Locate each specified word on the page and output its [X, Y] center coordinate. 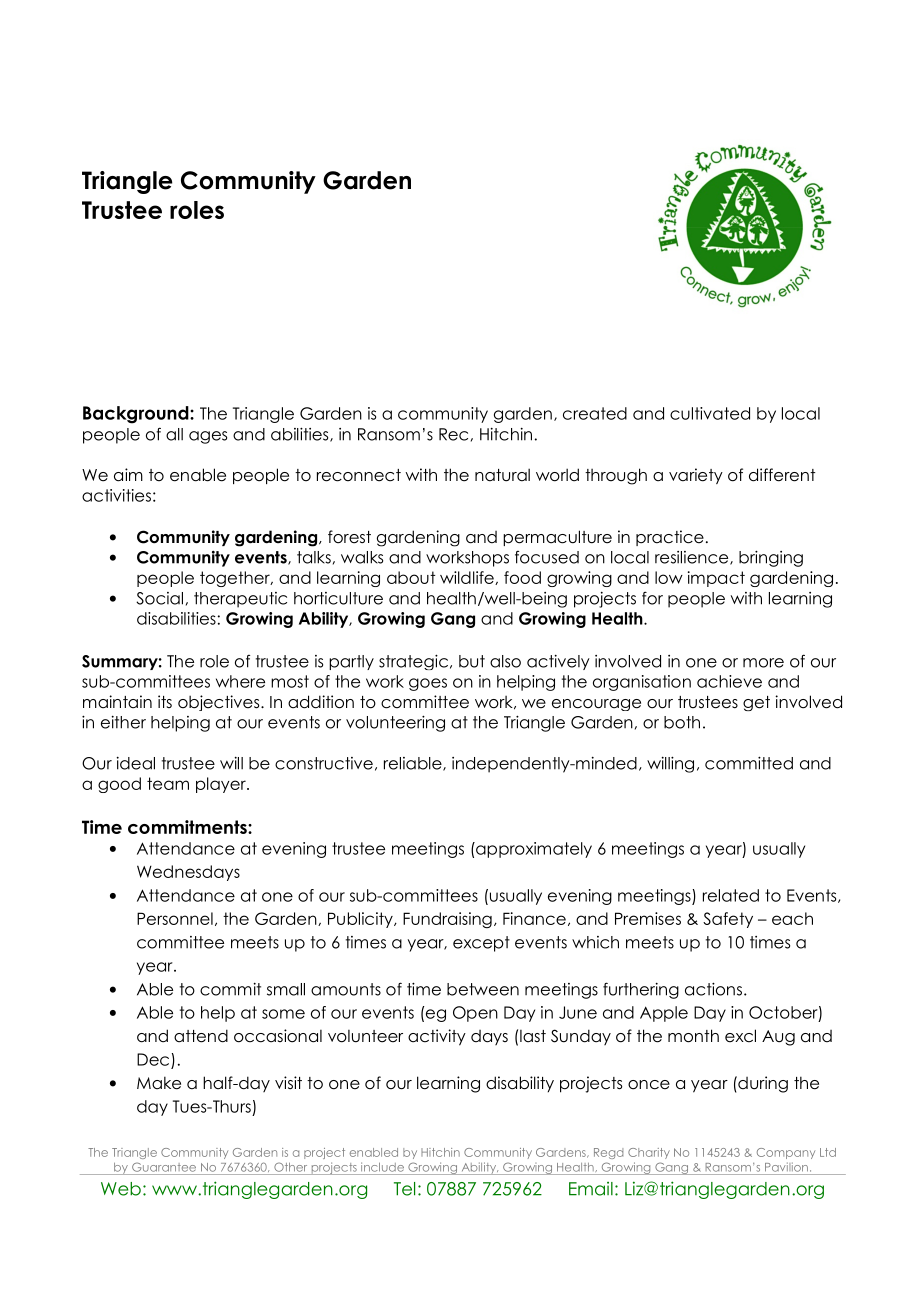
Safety [728, 920]
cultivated [710, 413]
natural [502, 475]
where [240, 681]
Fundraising [447, 920]
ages [208, 437]
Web [121, 1189]
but [472, 661]
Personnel [175, 918]
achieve [729, 681]
